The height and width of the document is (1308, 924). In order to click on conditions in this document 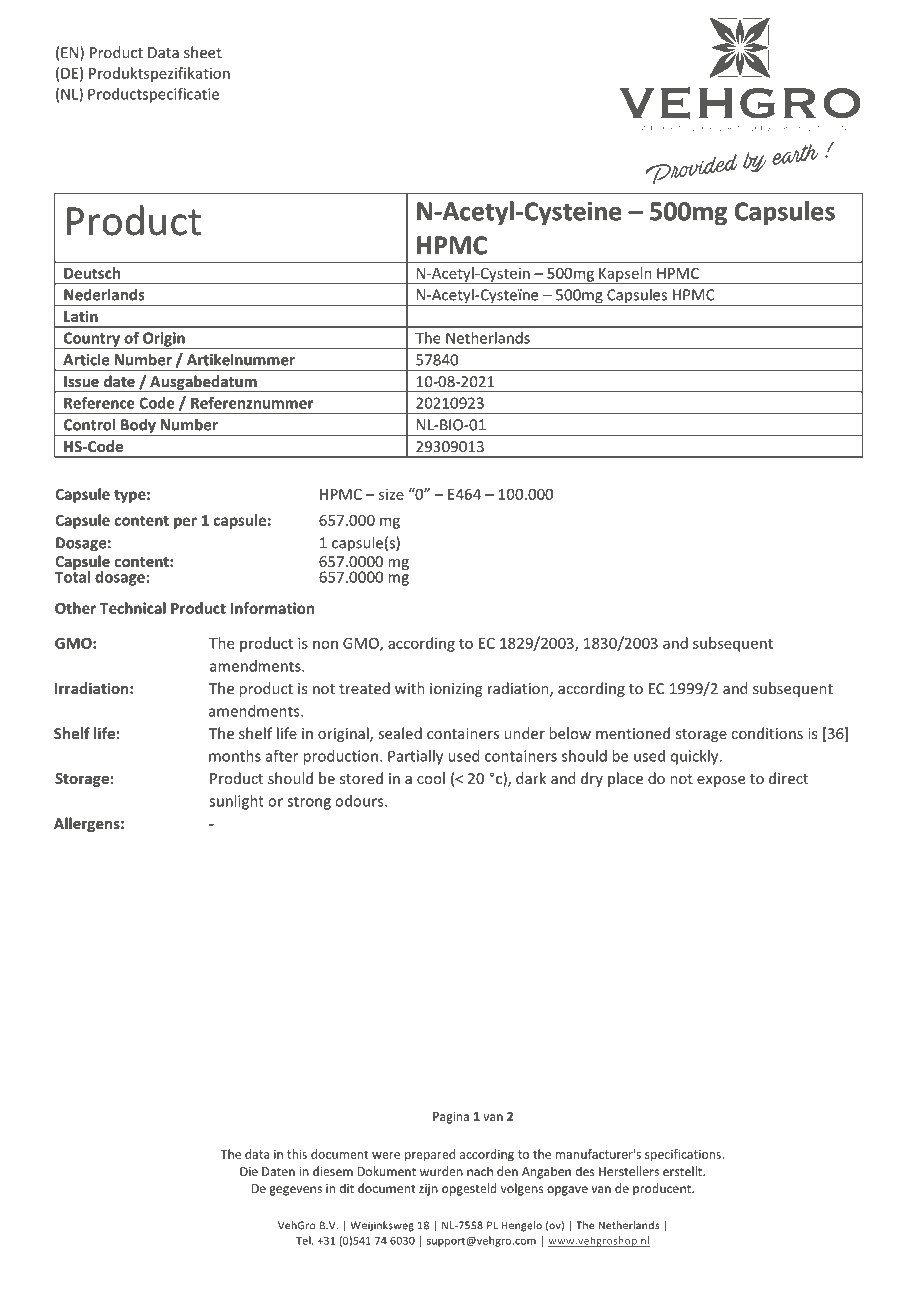, I will do `click(767, 733)`.
